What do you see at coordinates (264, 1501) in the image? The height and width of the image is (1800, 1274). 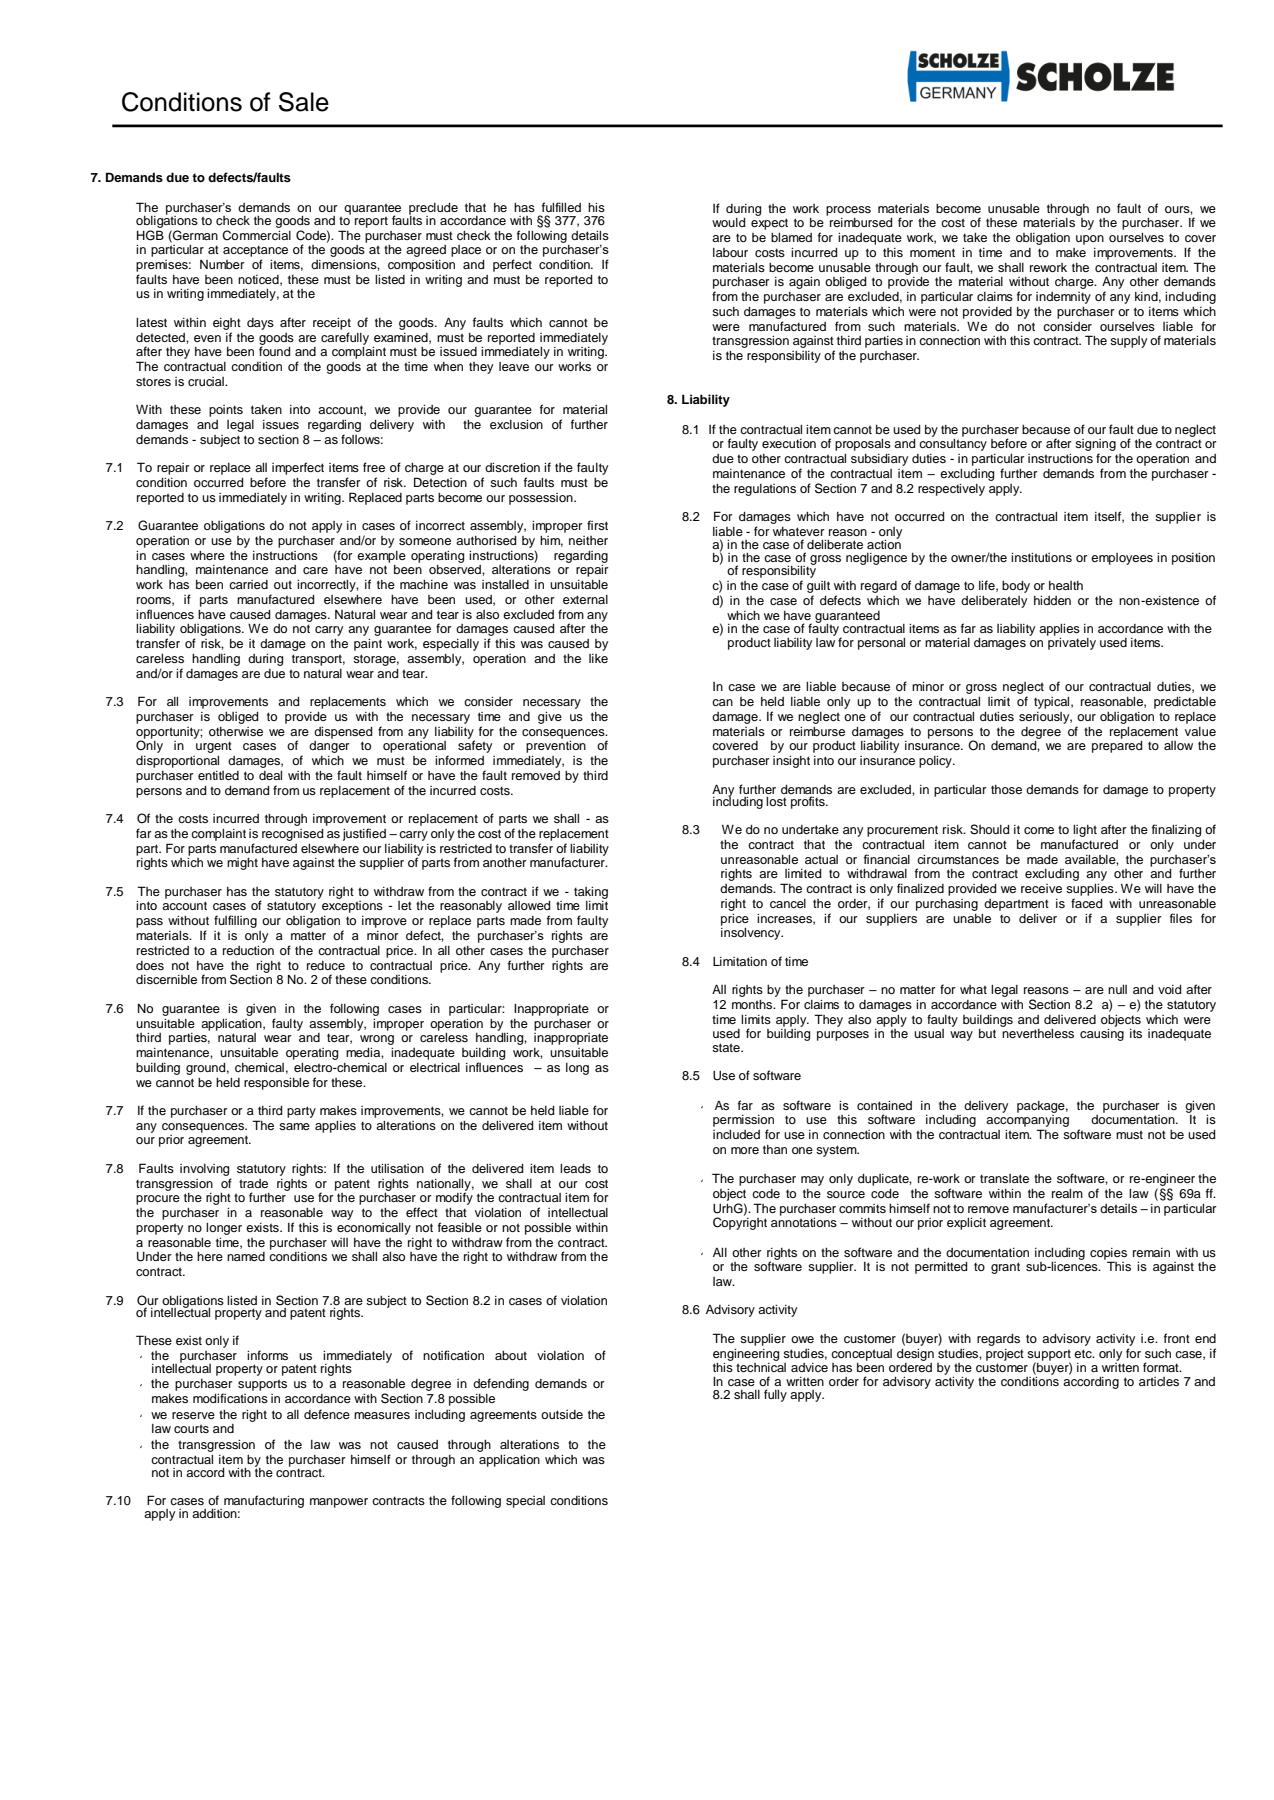 I see `manufacturing` at bounding box center [264, 1501].
